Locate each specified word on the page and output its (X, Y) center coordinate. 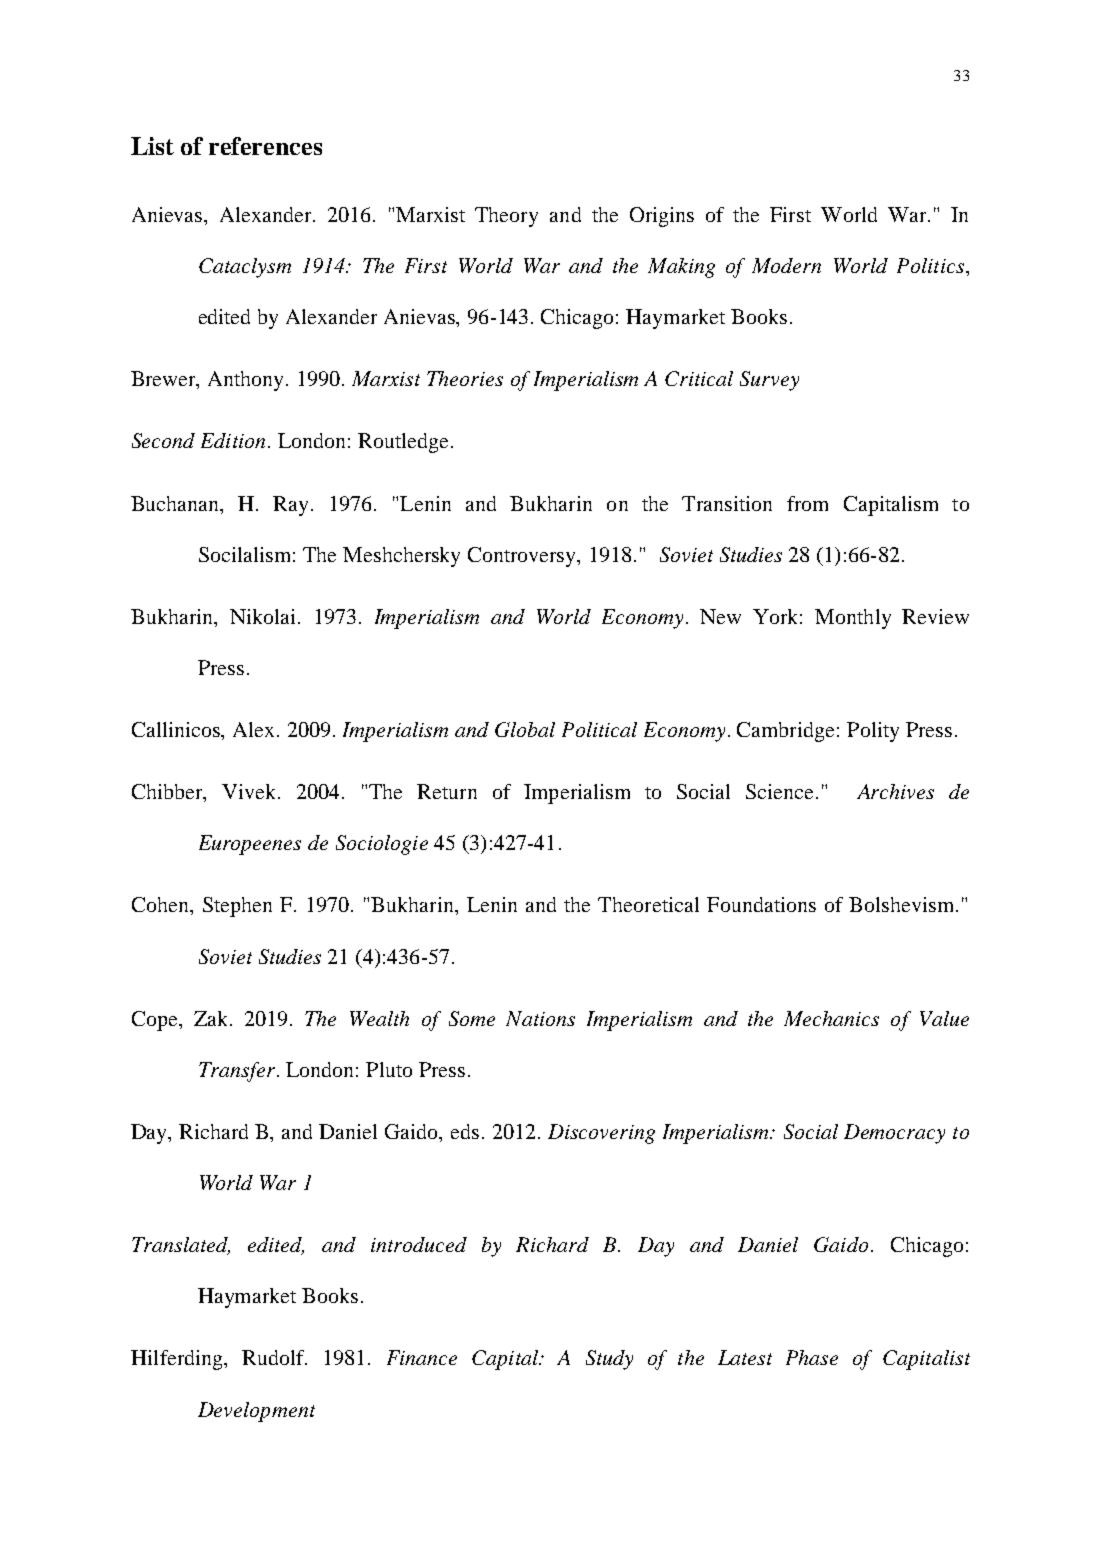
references (265, 146)
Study (609, 1360)
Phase (812, 1357)
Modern (786, 265)
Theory (506, 217)
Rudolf (274, 1357)
